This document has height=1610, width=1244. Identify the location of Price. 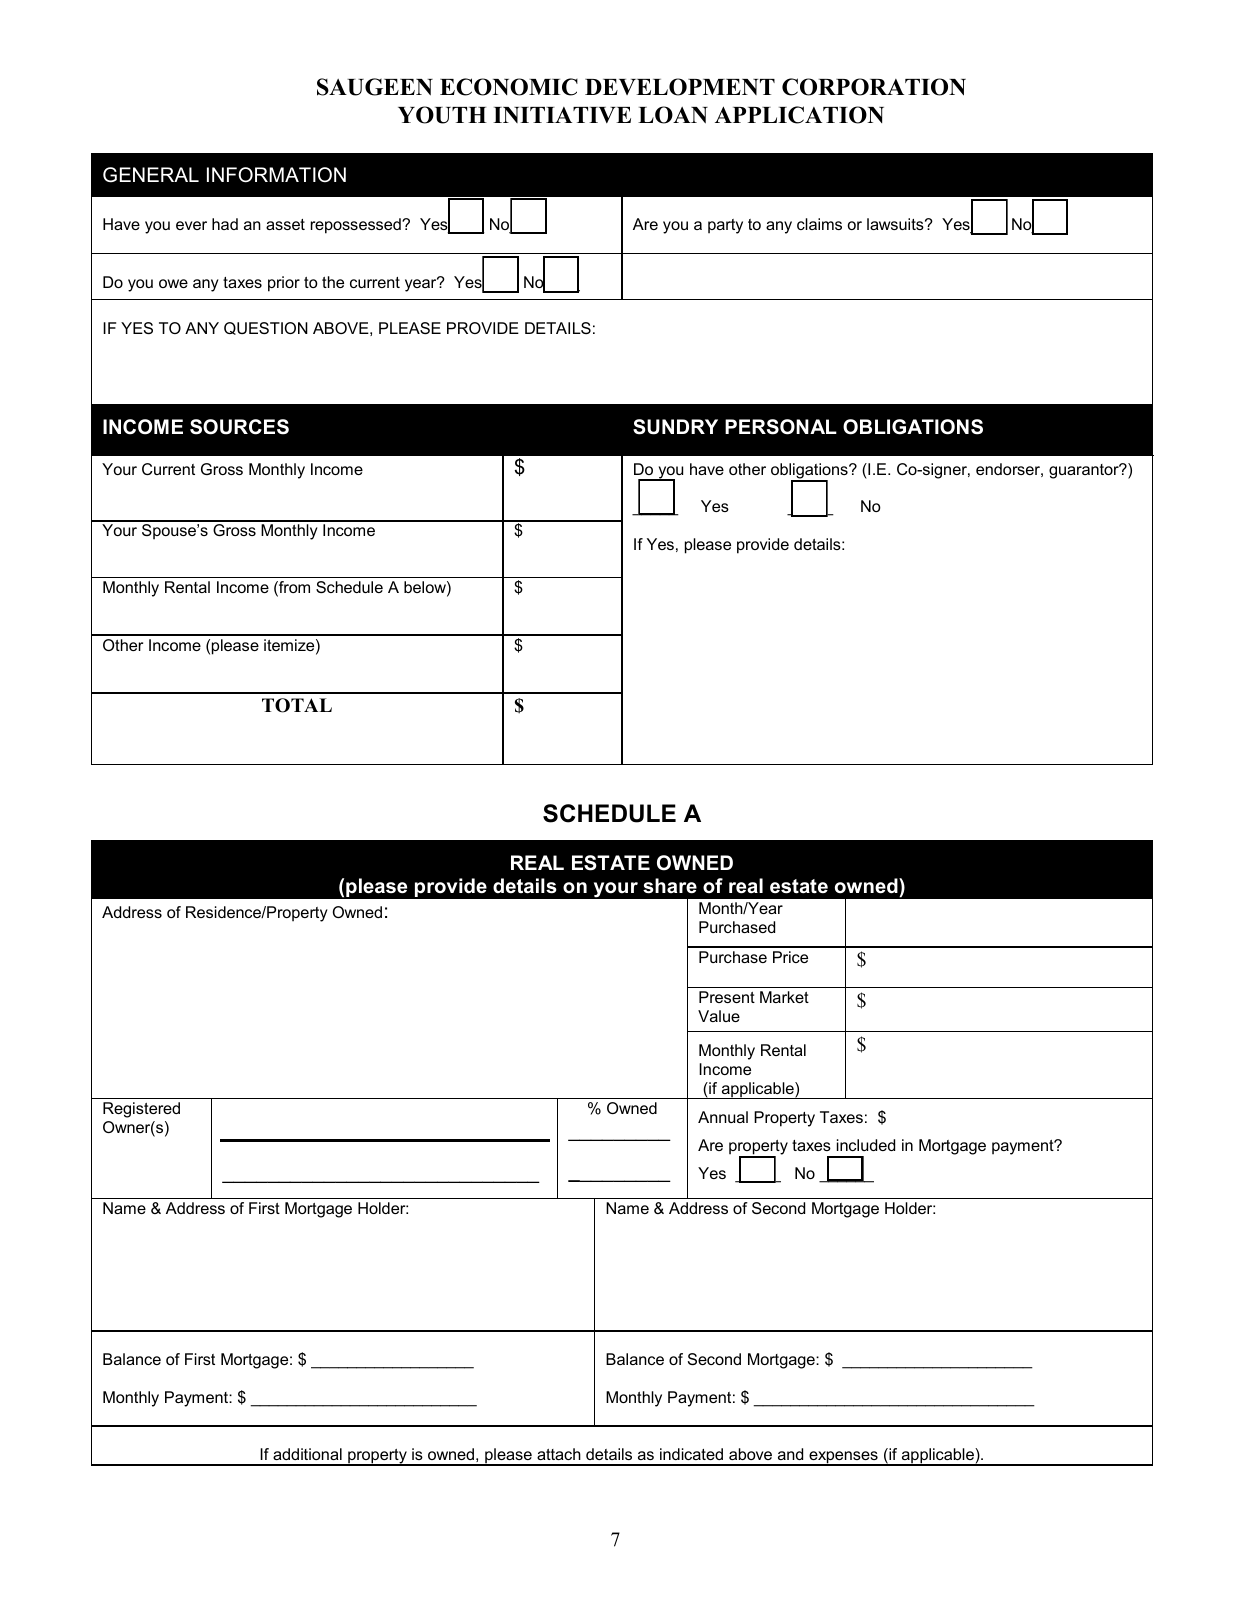
(790, 957).
